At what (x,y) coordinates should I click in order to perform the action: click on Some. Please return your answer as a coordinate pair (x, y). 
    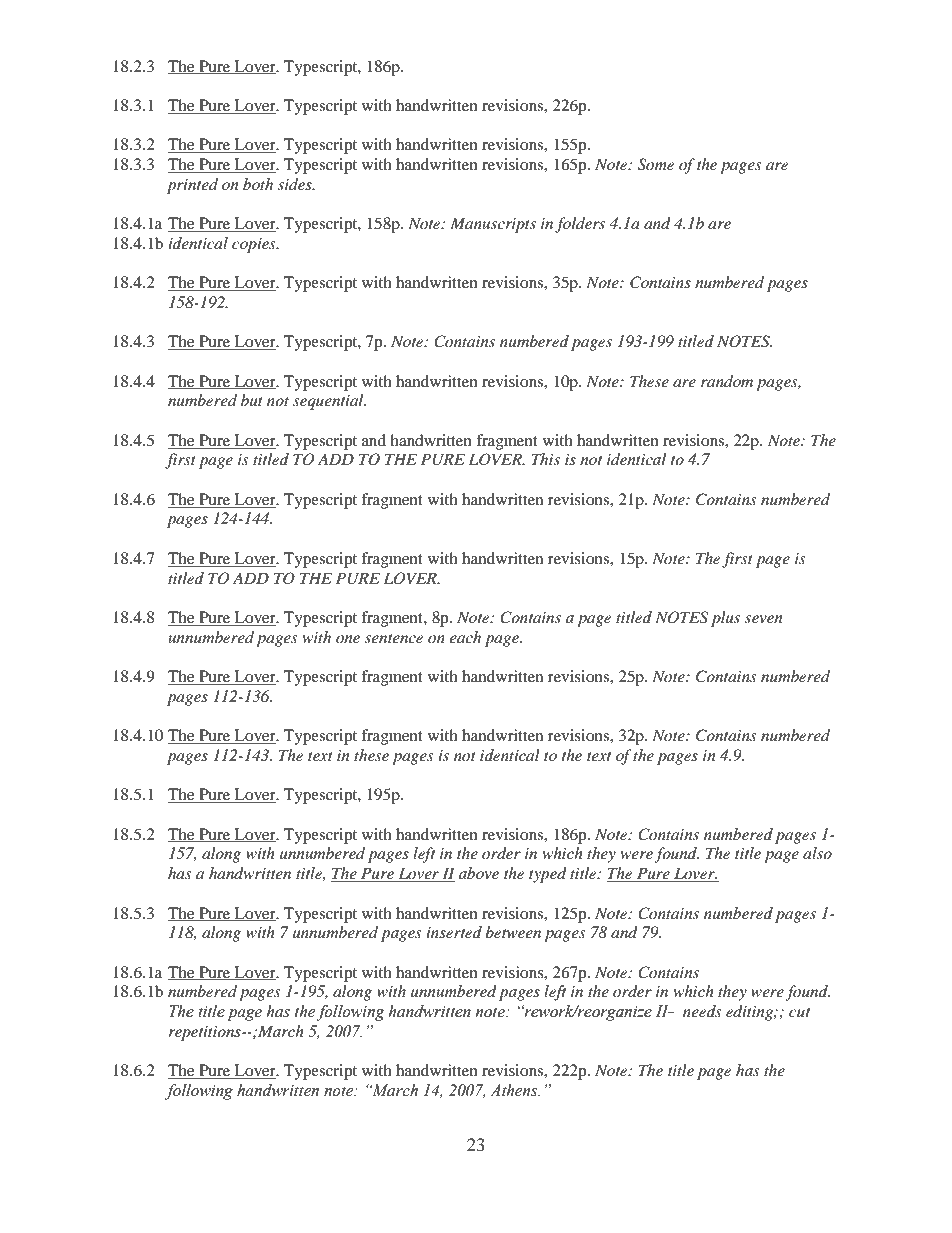
    Looking at the image, I should click on (656, 164).
